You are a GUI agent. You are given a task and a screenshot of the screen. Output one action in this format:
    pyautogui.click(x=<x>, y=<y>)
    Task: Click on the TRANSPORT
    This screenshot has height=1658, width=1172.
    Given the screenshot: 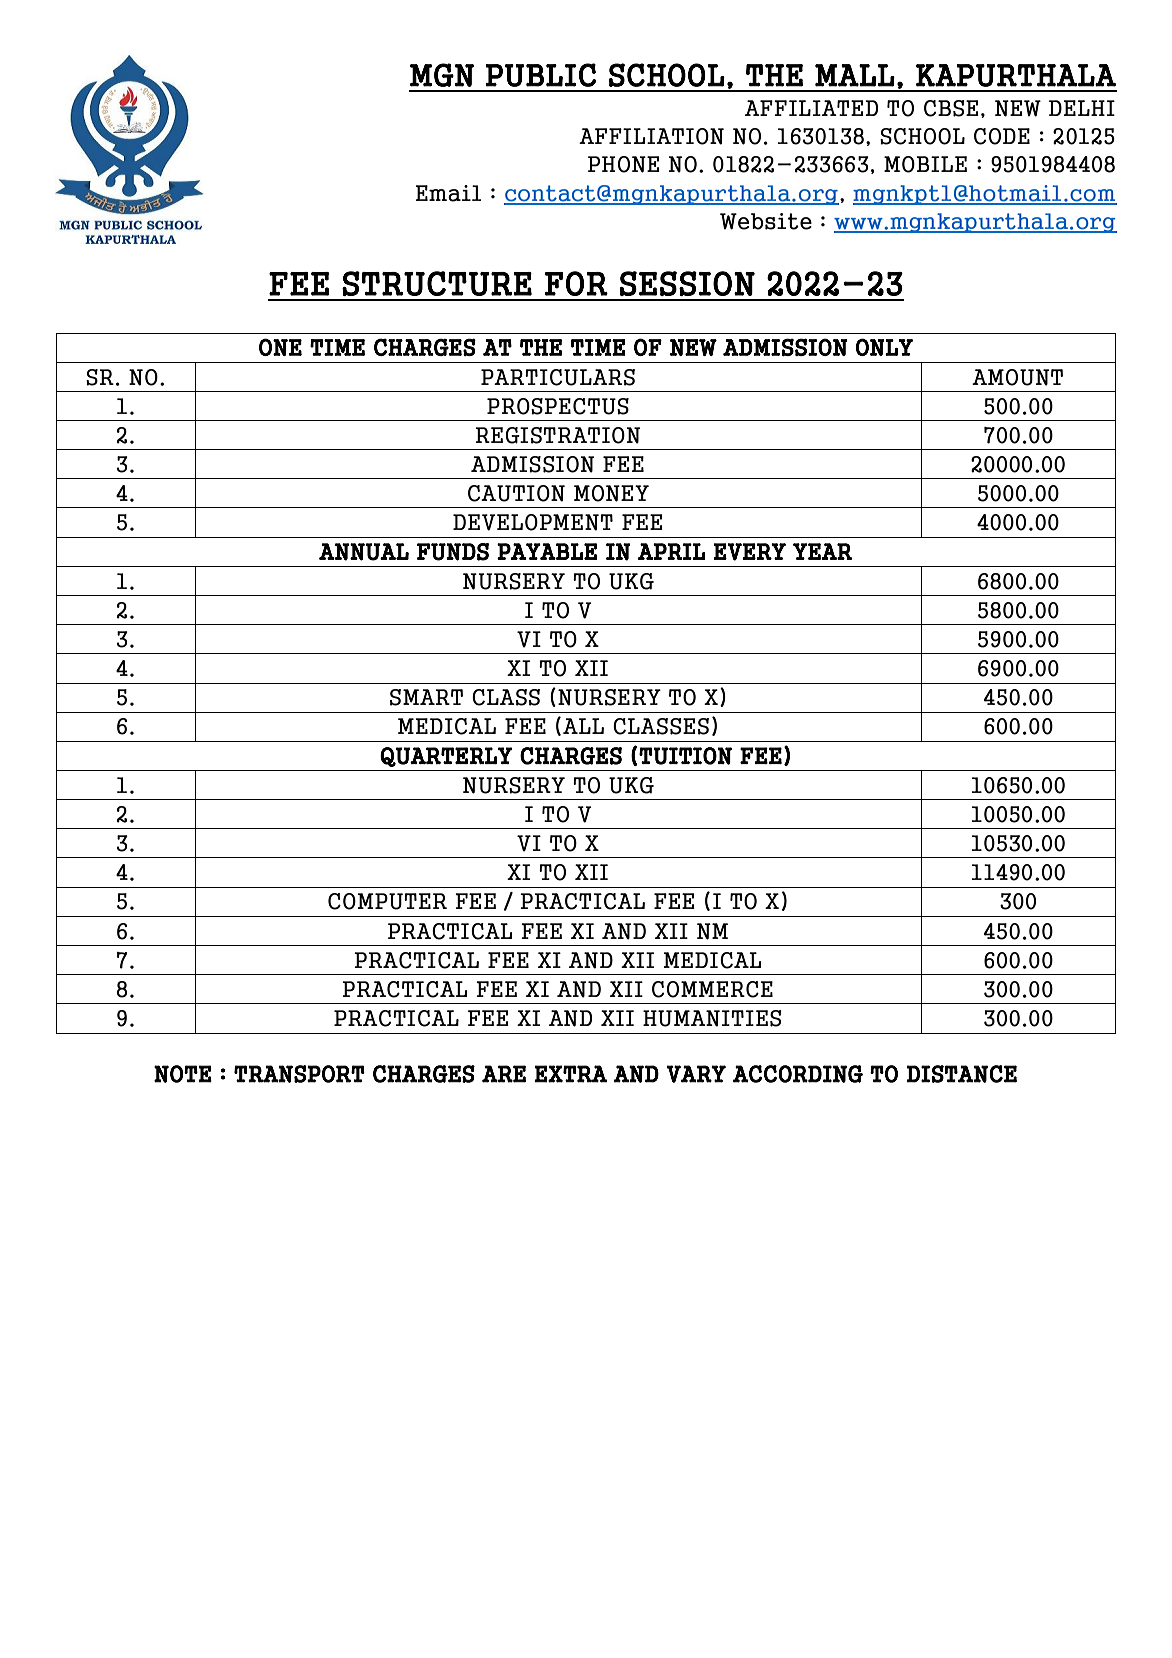 What is the action you would take?
    pyautogui.click(x=299, y=1074)
